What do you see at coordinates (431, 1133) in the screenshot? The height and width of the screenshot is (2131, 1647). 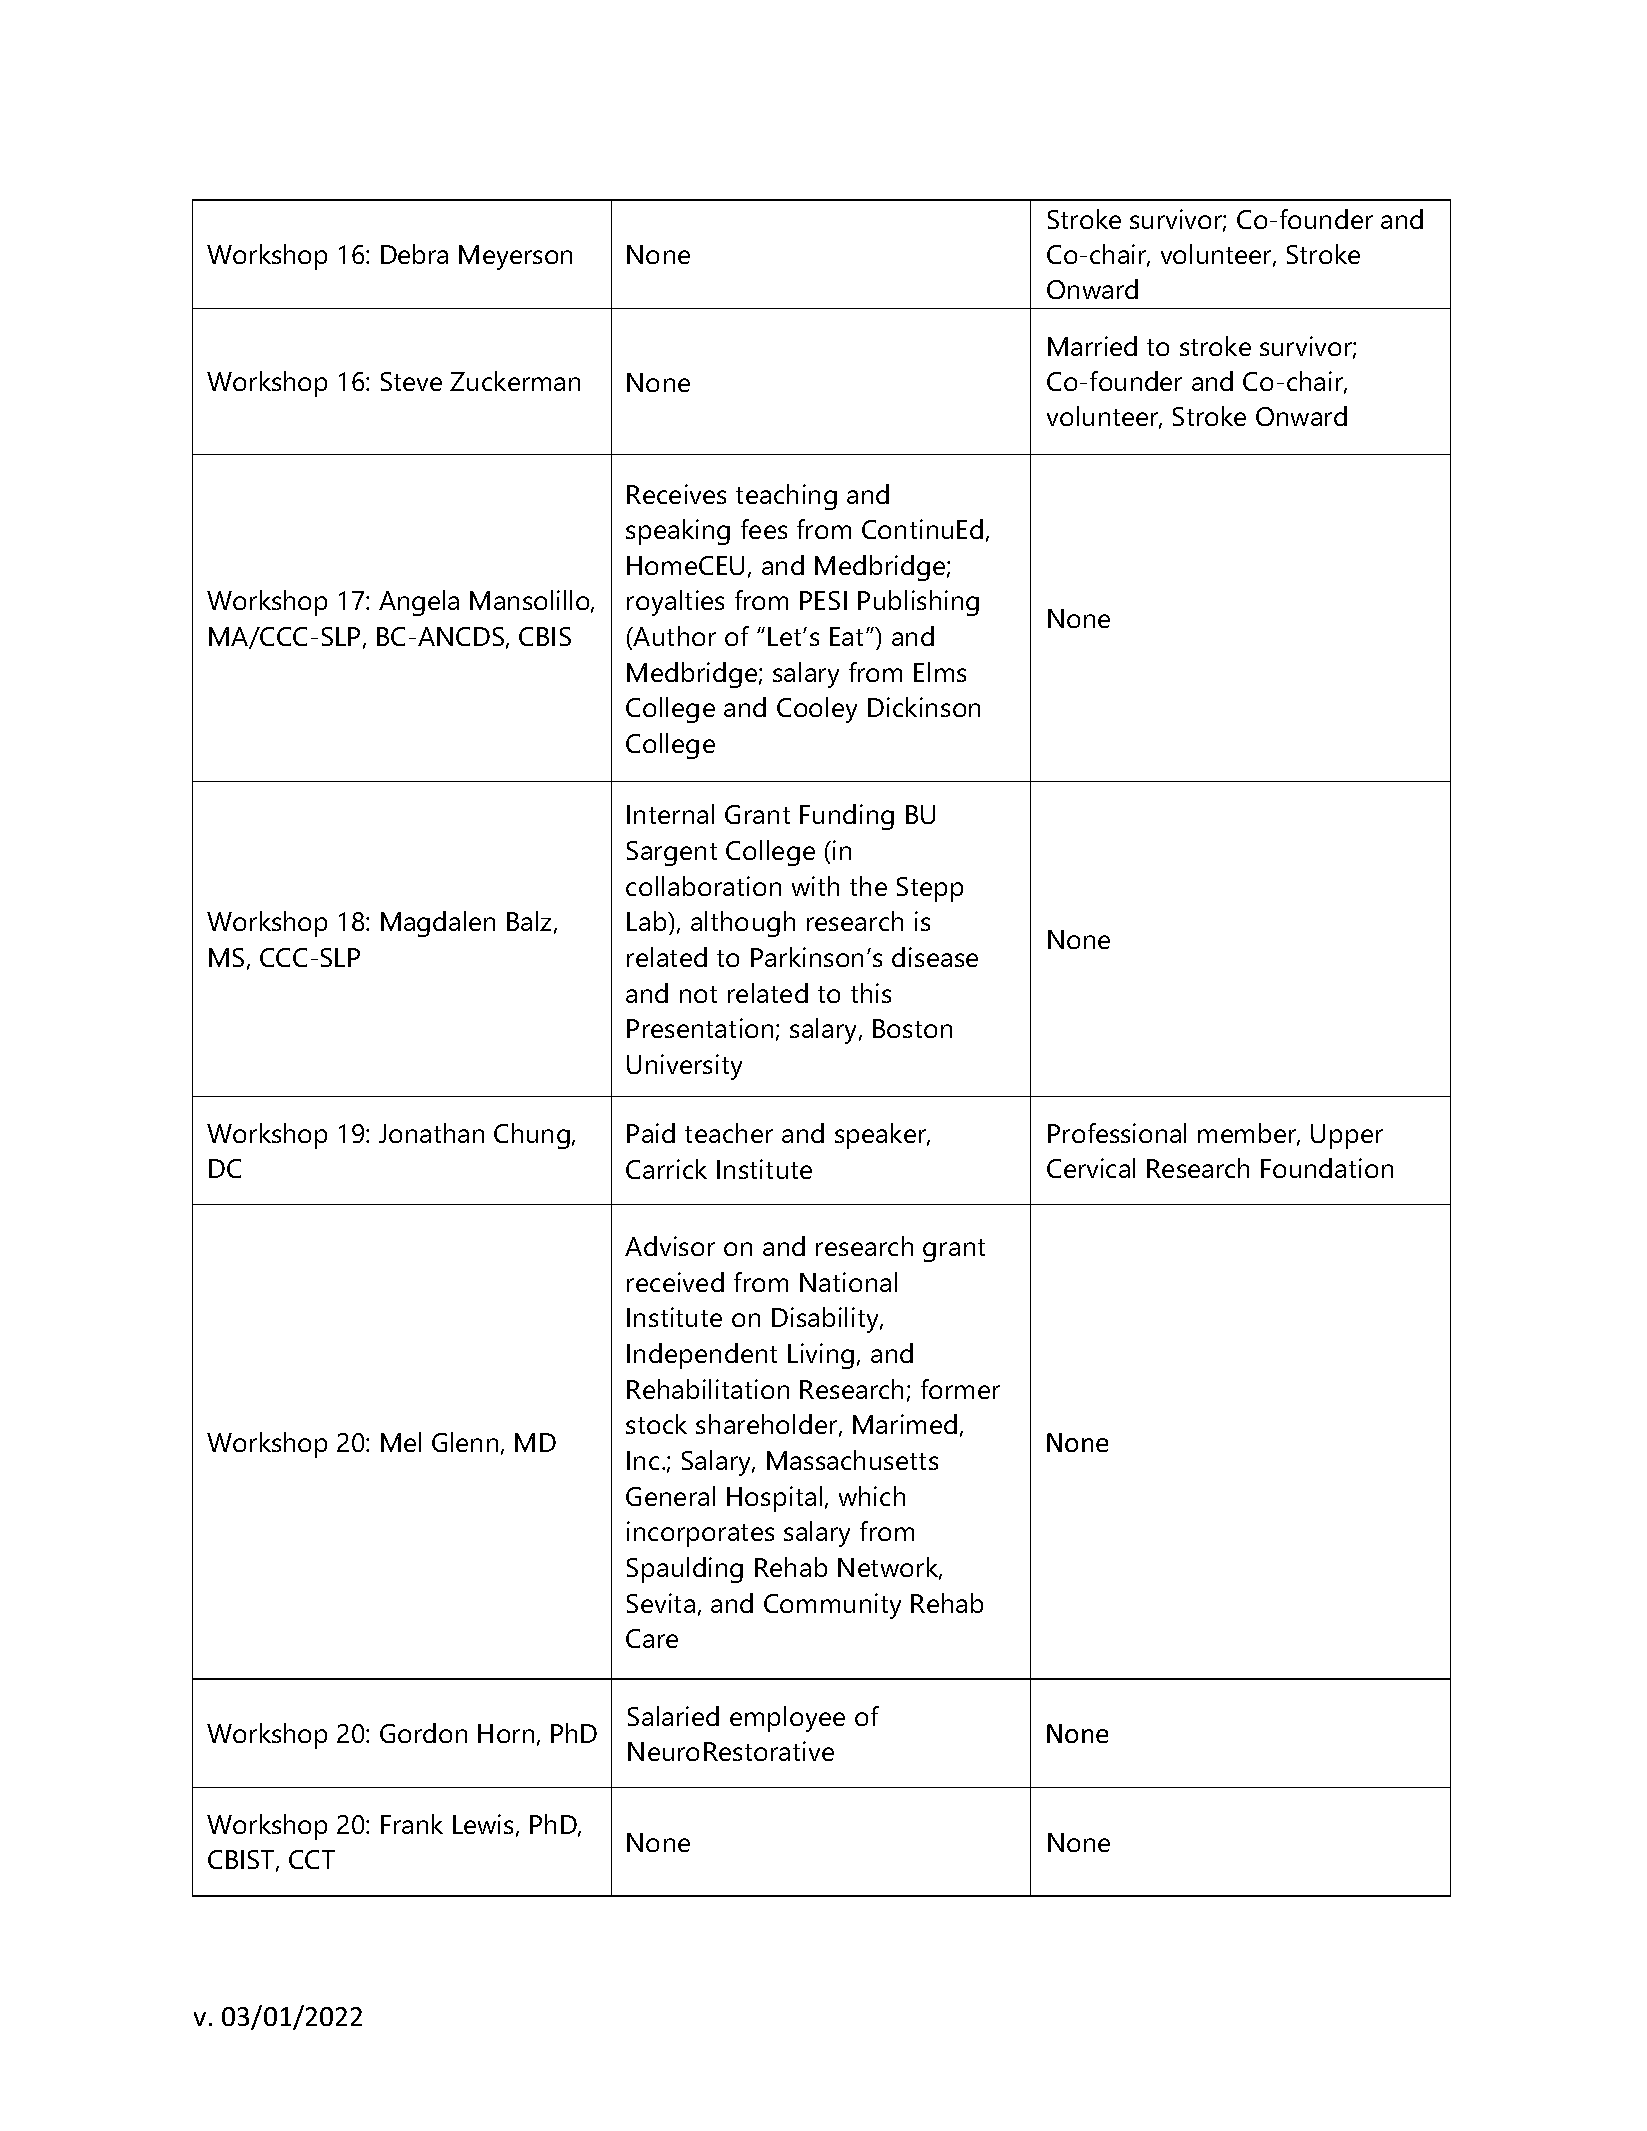 I see `Jonathan` at bounding box center [431, 1133].
